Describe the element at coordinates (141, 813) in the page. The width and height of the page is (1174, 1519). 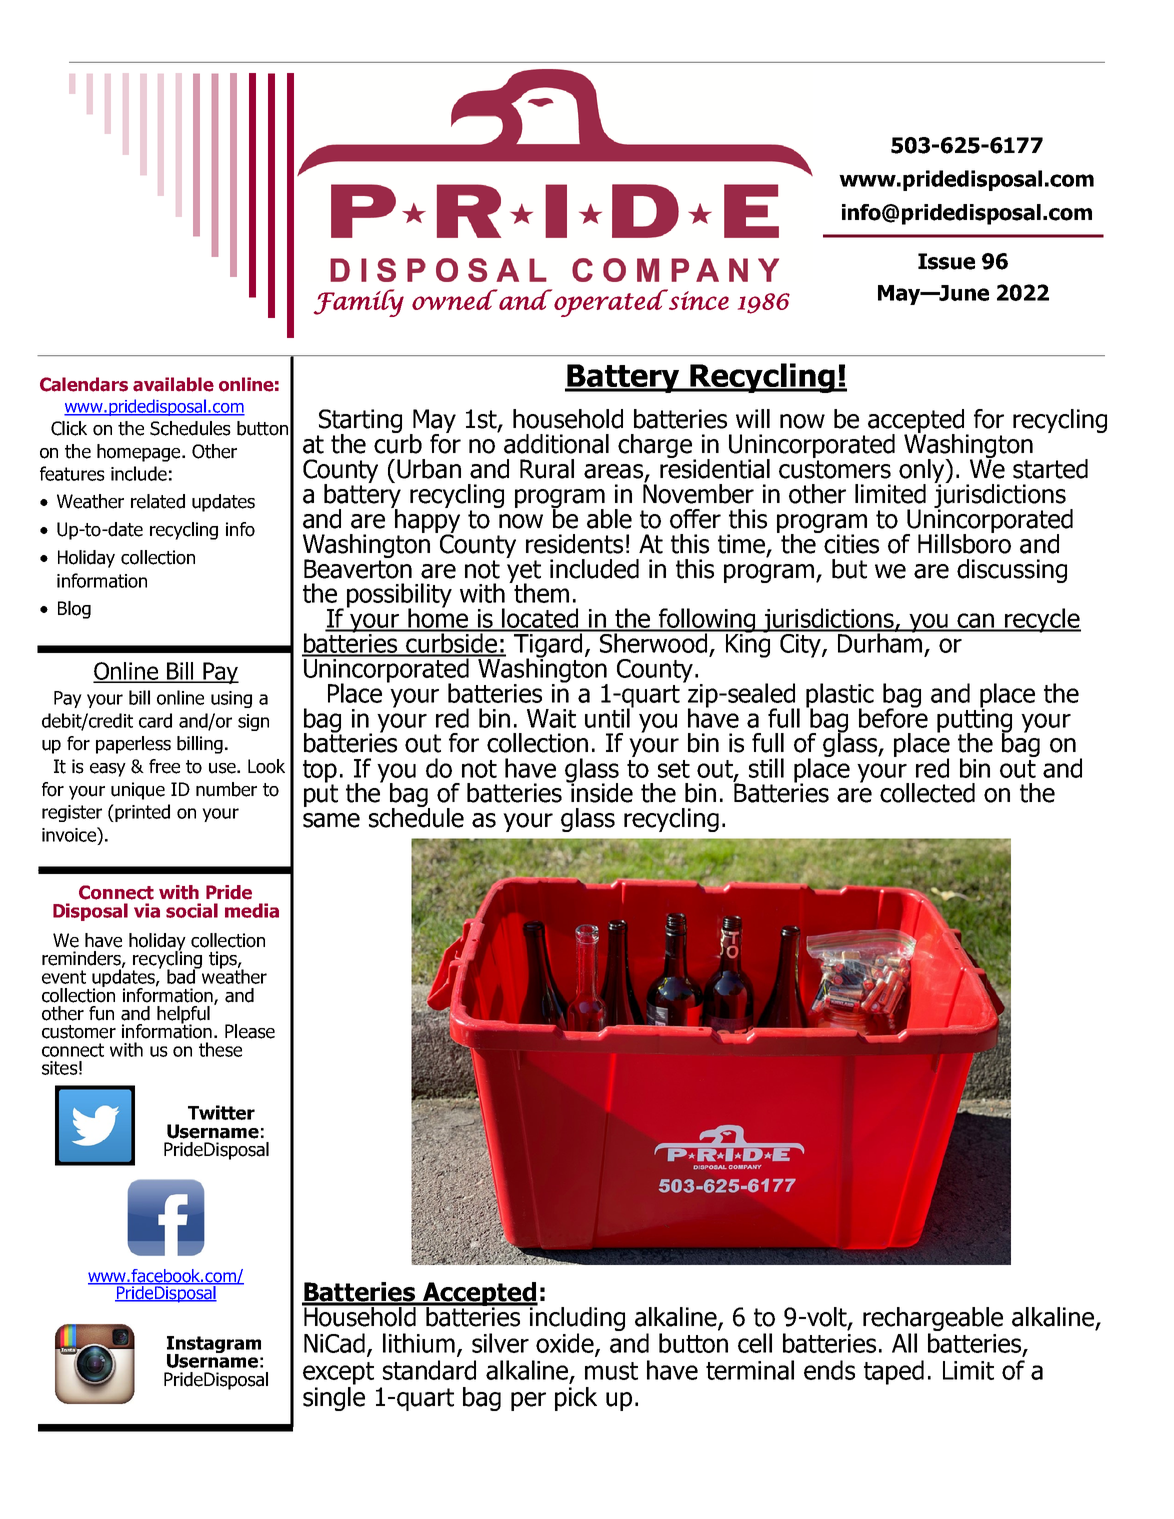
I see `printed` at that location.
